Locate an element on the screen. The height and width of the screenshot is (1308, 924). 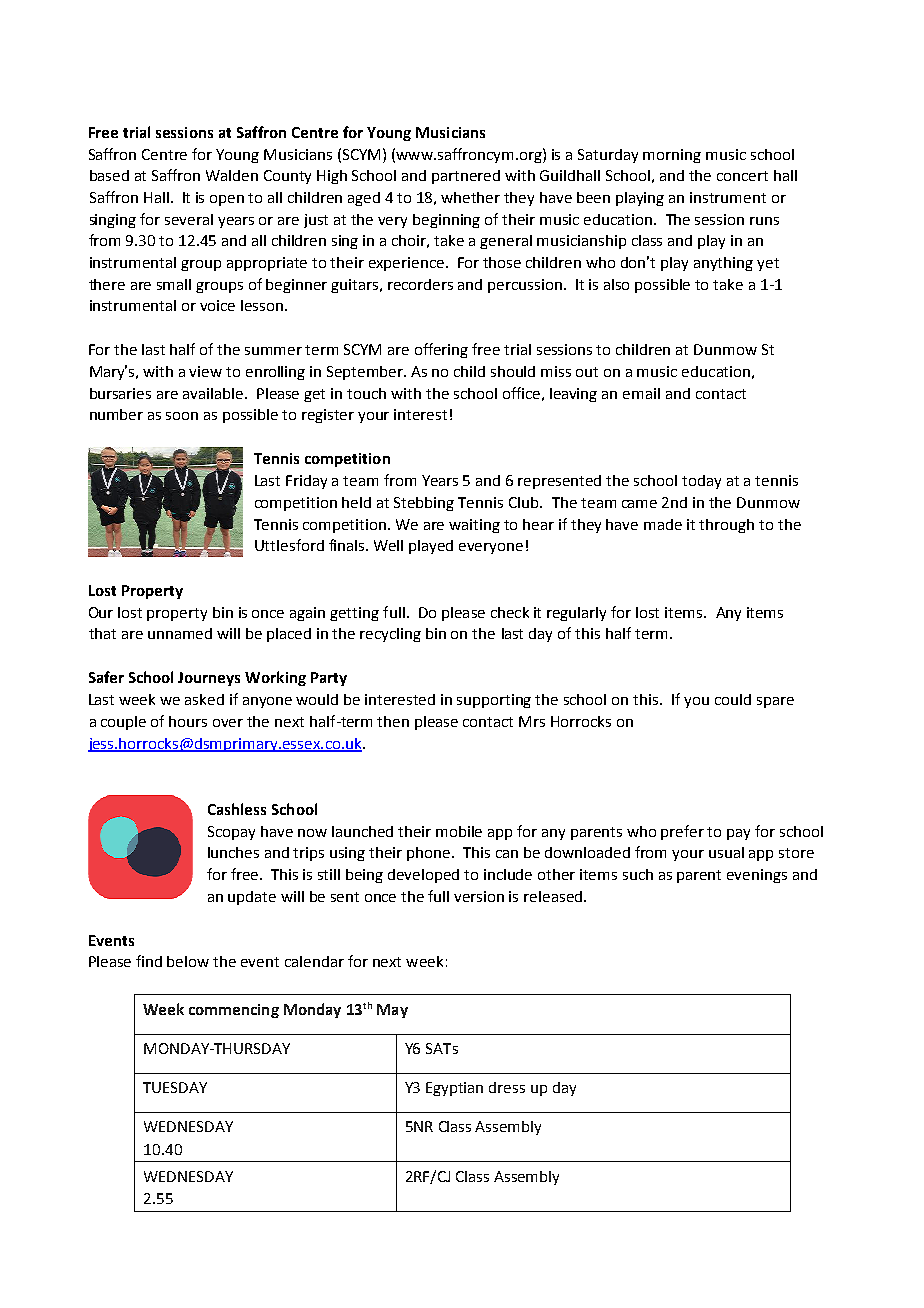
Walden is located at coordinates (232, 175).
